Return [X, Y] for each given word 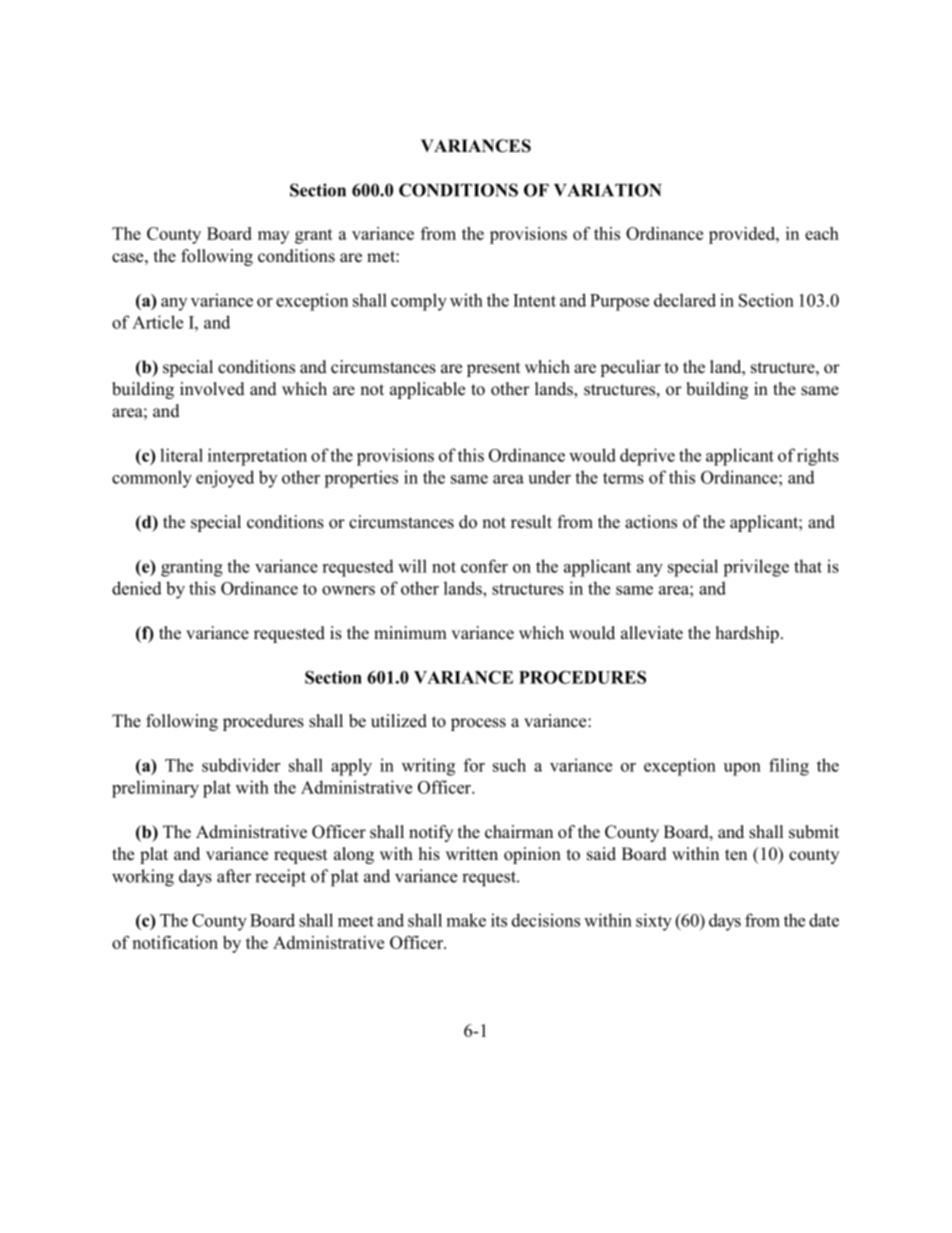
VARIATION [608, 190]
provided [743, 235]
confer [484, 566]
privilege [756, 568]
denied [137, 588]
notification [175, 942]
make [466, 920]
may [273, 237]
